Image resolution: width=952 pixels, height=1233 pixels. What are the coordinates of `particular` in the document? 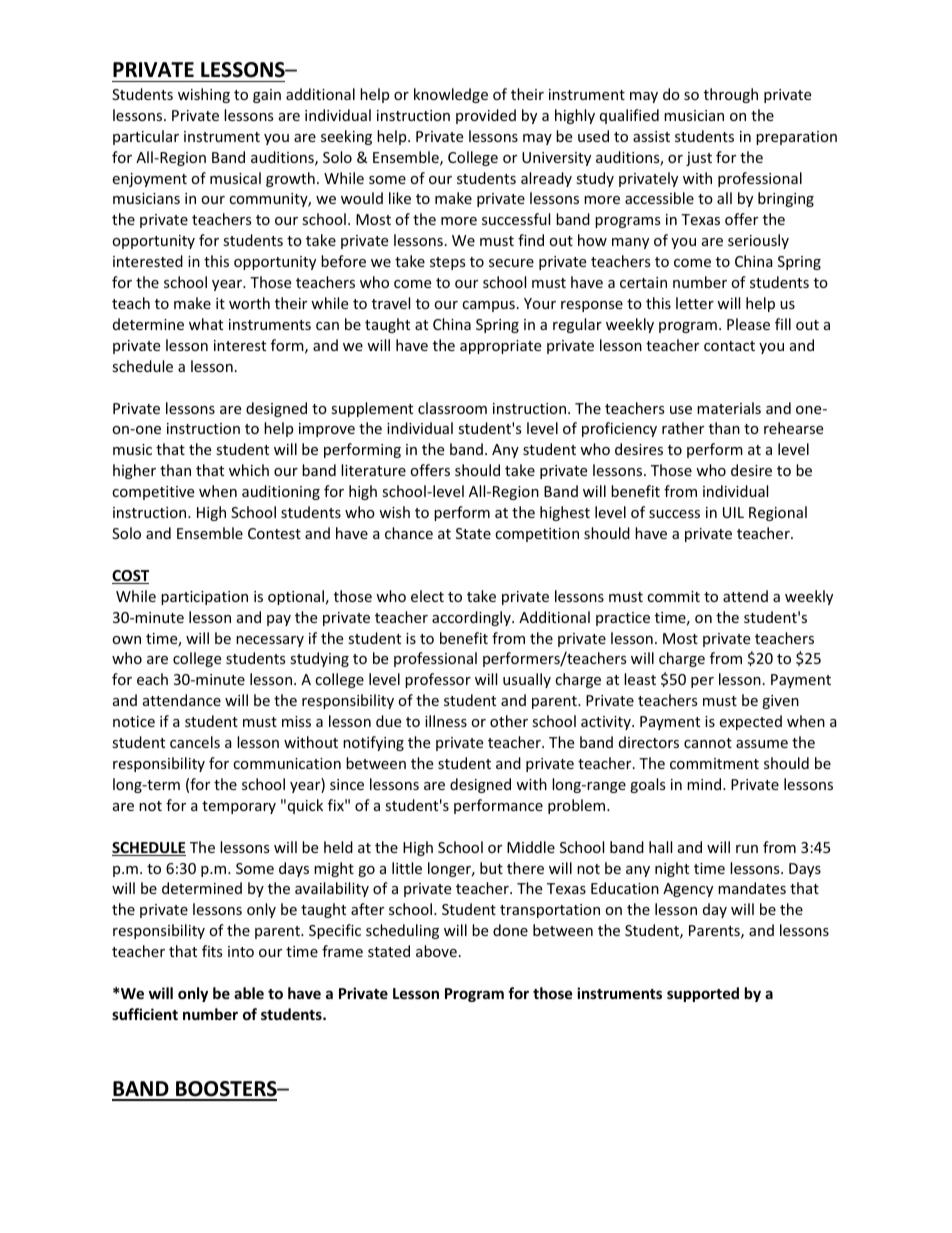 It's located at (146, 137).
